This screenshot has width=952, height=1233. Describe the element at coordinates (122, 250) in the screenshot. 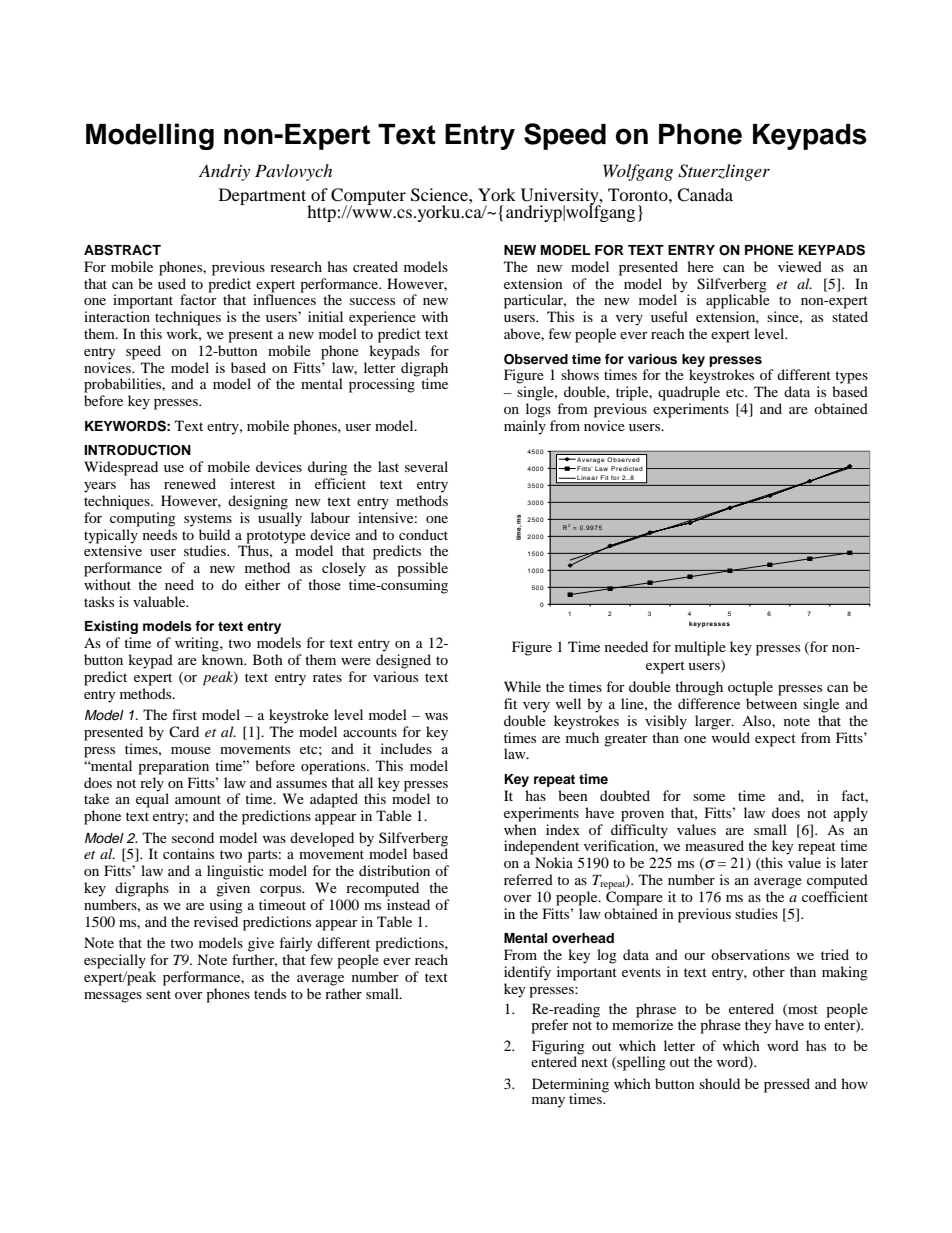

I see `ABSTRACT` at that location.
